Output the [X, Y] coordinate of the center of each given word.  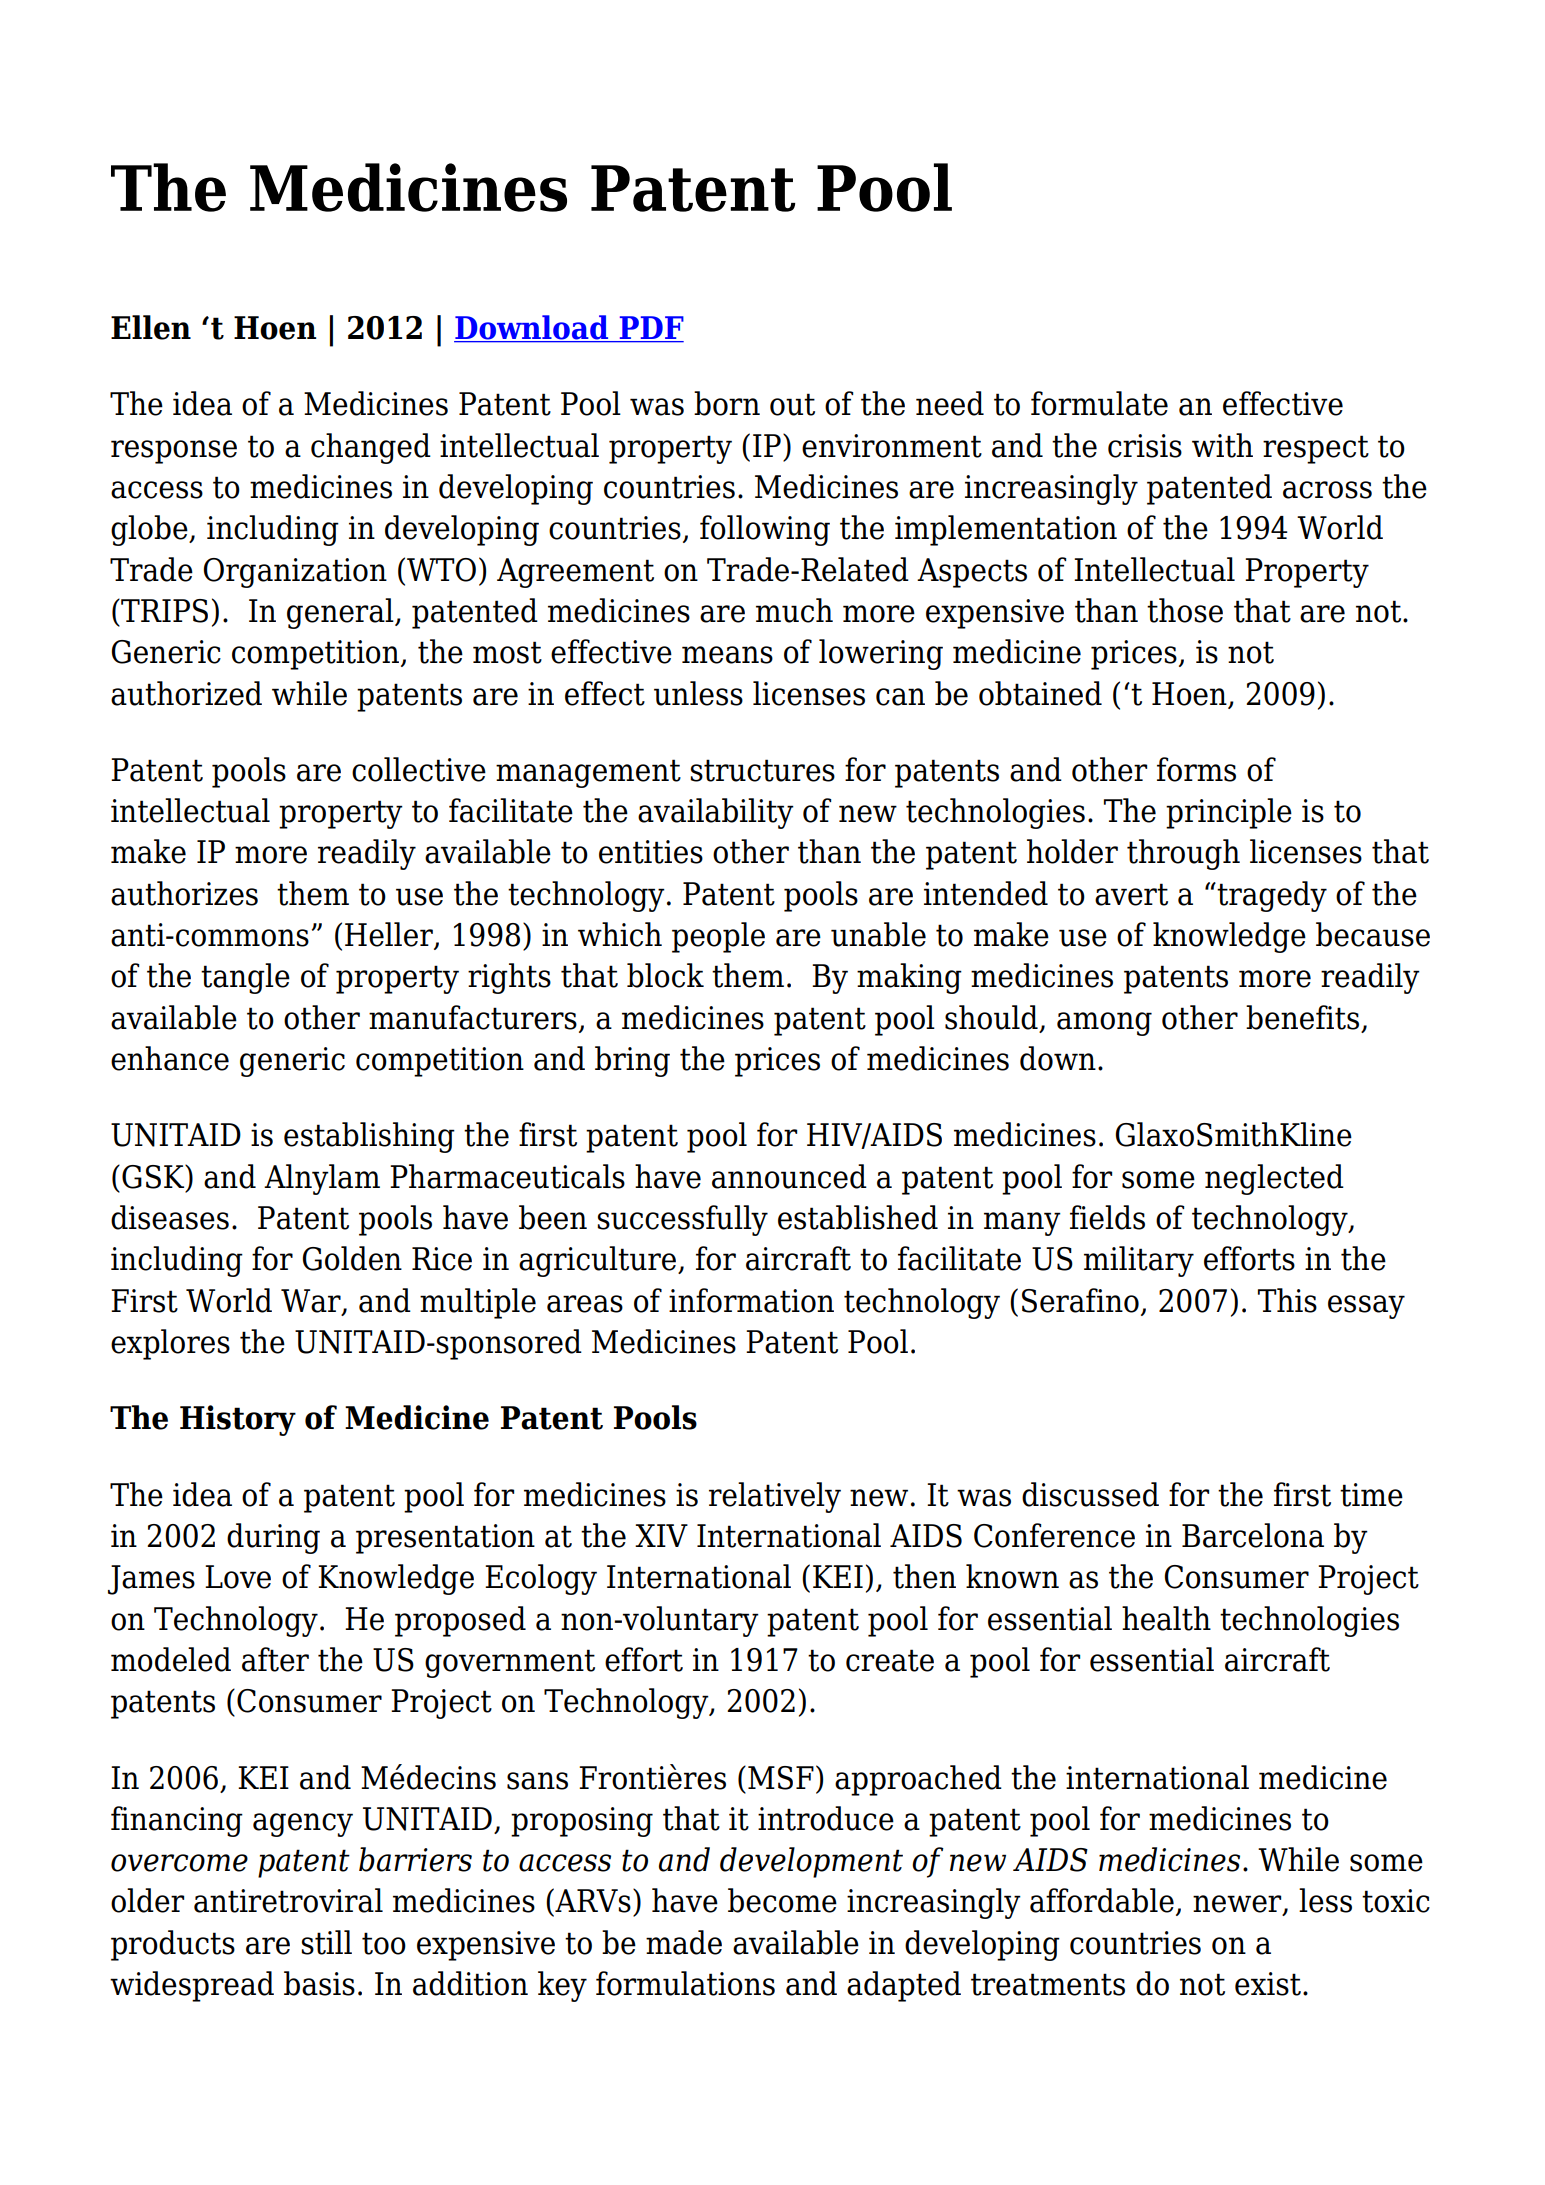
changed [371, 448]
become [782, 1900]
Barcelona [1253, 1535]
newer [1238, 1905]
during [273, 1538]
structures [762, 770]
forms [1196, 769]
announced [789, 1176]
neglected [1274, 1179]
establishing [369, 1137]
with [1222, 445]
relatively [775, 1497]
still [326, 1942]
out [792, 404]
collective [419, 769]
